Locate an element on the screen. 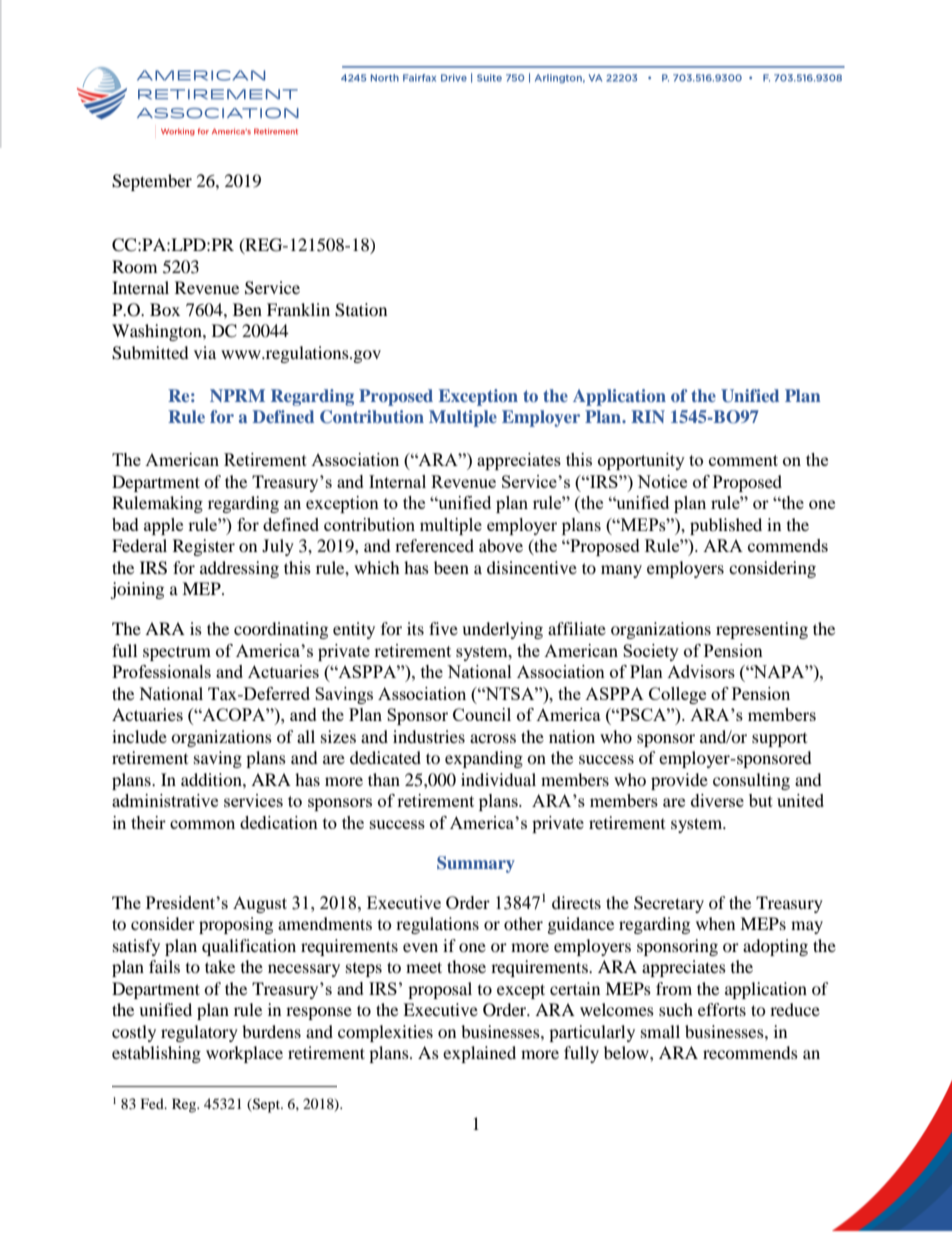 This screenshot has height=1233, width=952. comment is located at coordinates (743, 460).
